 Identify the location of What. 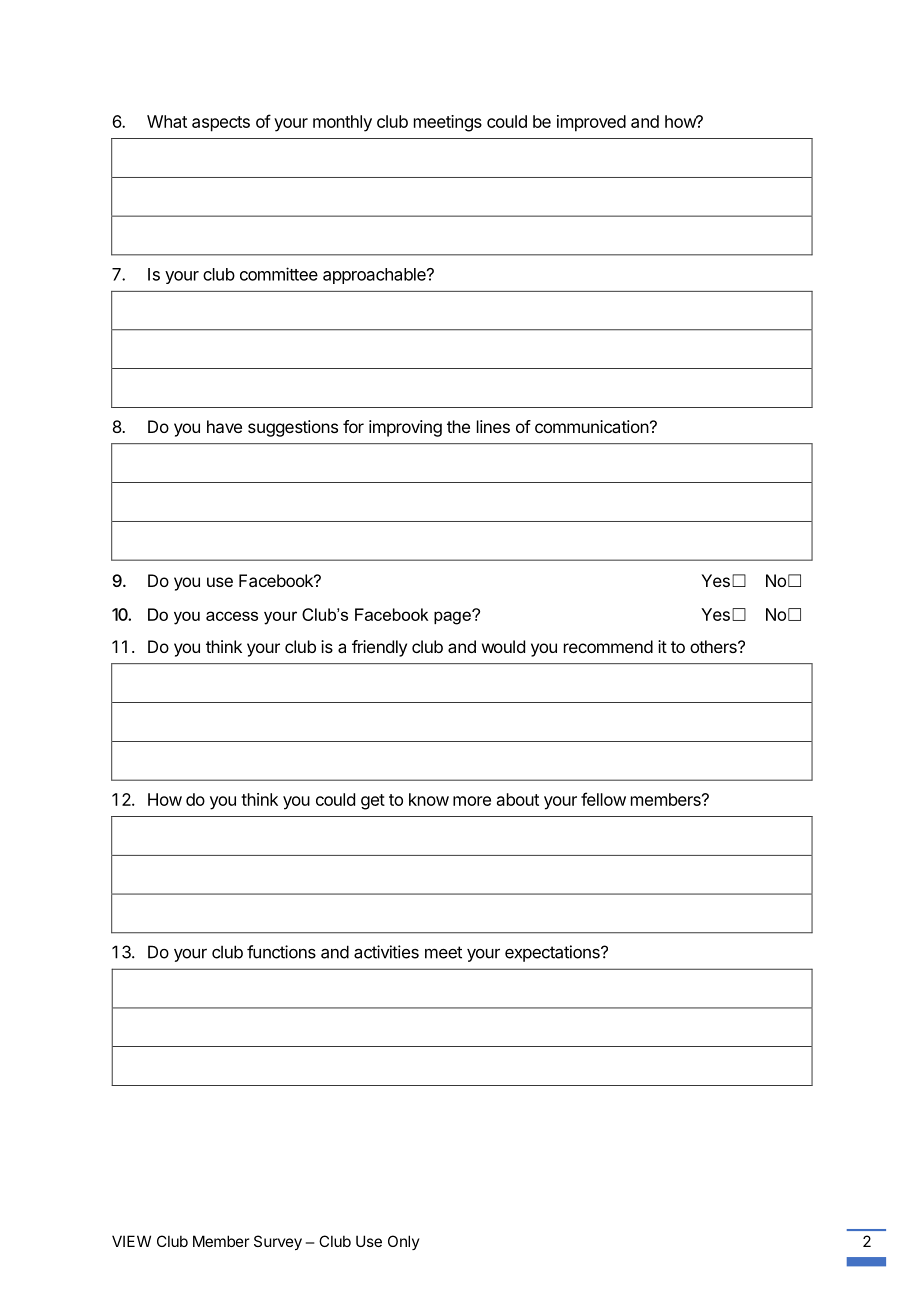
(167, 121).
